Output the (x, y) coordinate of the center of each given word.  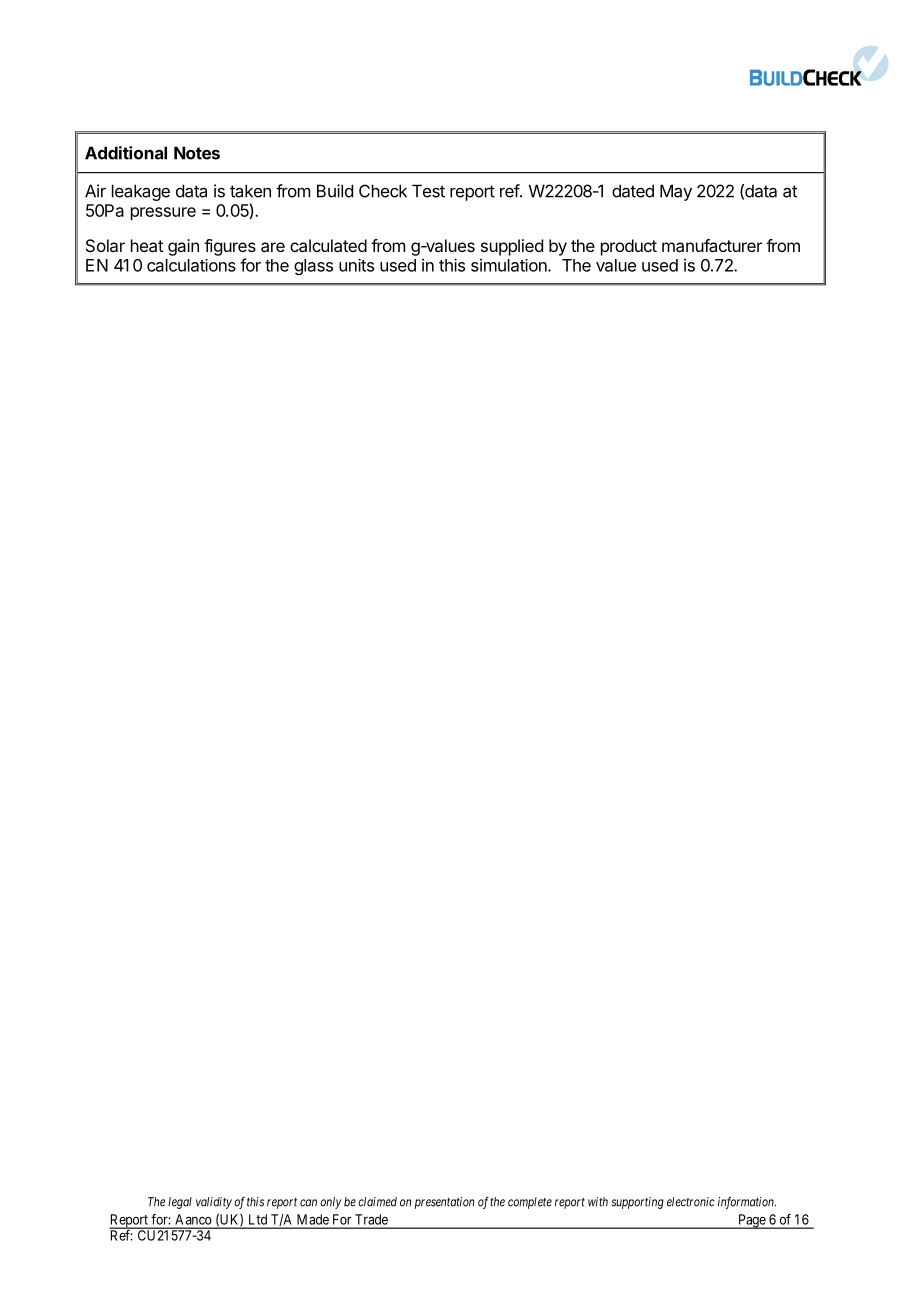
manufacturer (712, 245)
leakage (141, 192)
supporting (638, 1203)
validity (214, 1203)
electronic (691, 1202)
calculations (191, 265)
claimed (377, 1202)
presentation (444, 1203)
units (356, 265)
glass (313, 267)
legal (180, 1203)
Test (428, 191)
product (629, 247)
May (676, 192)
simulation (510, 265)
